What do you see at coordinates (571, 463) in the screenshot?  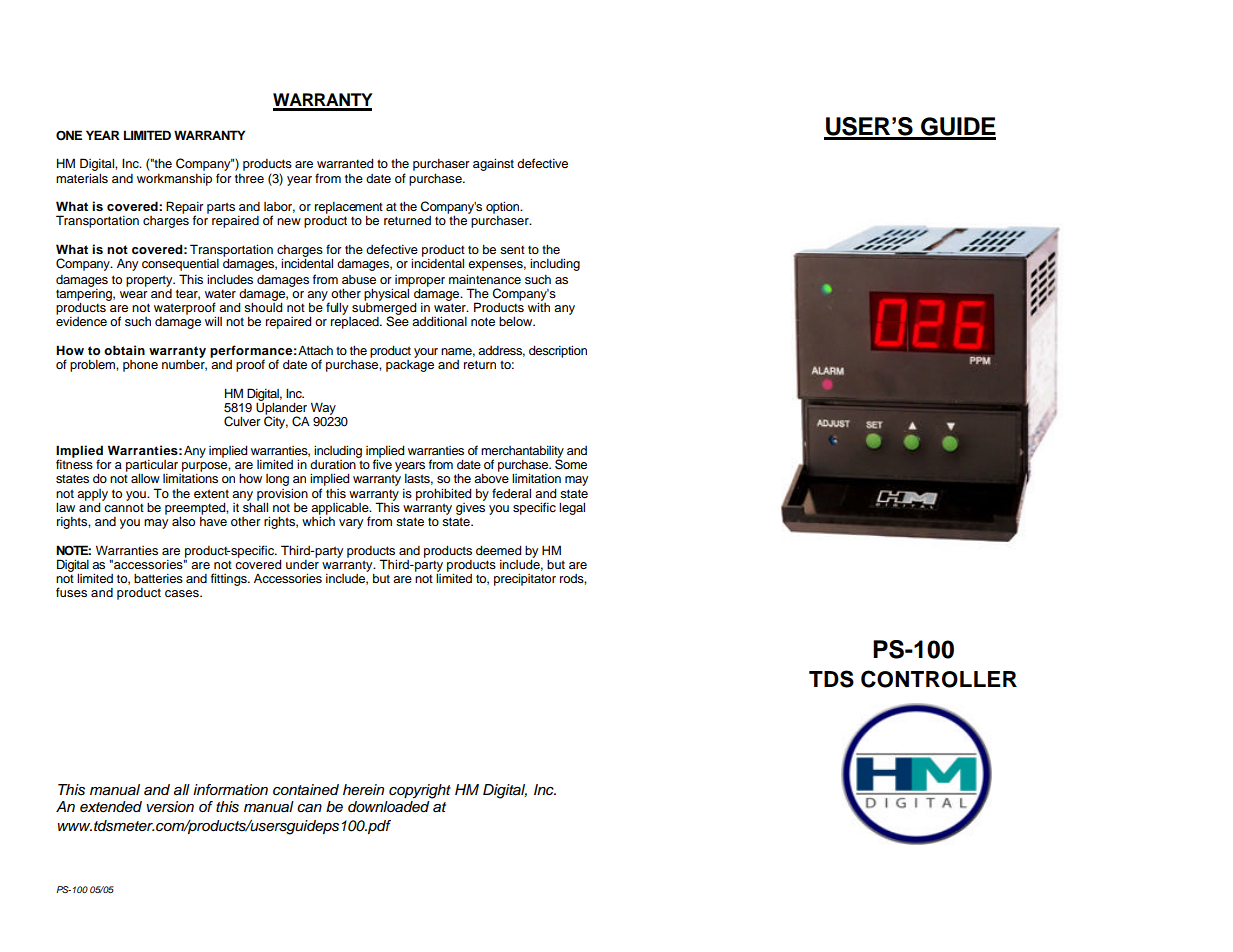 I see `Some` at bounding box center [571, 463].
